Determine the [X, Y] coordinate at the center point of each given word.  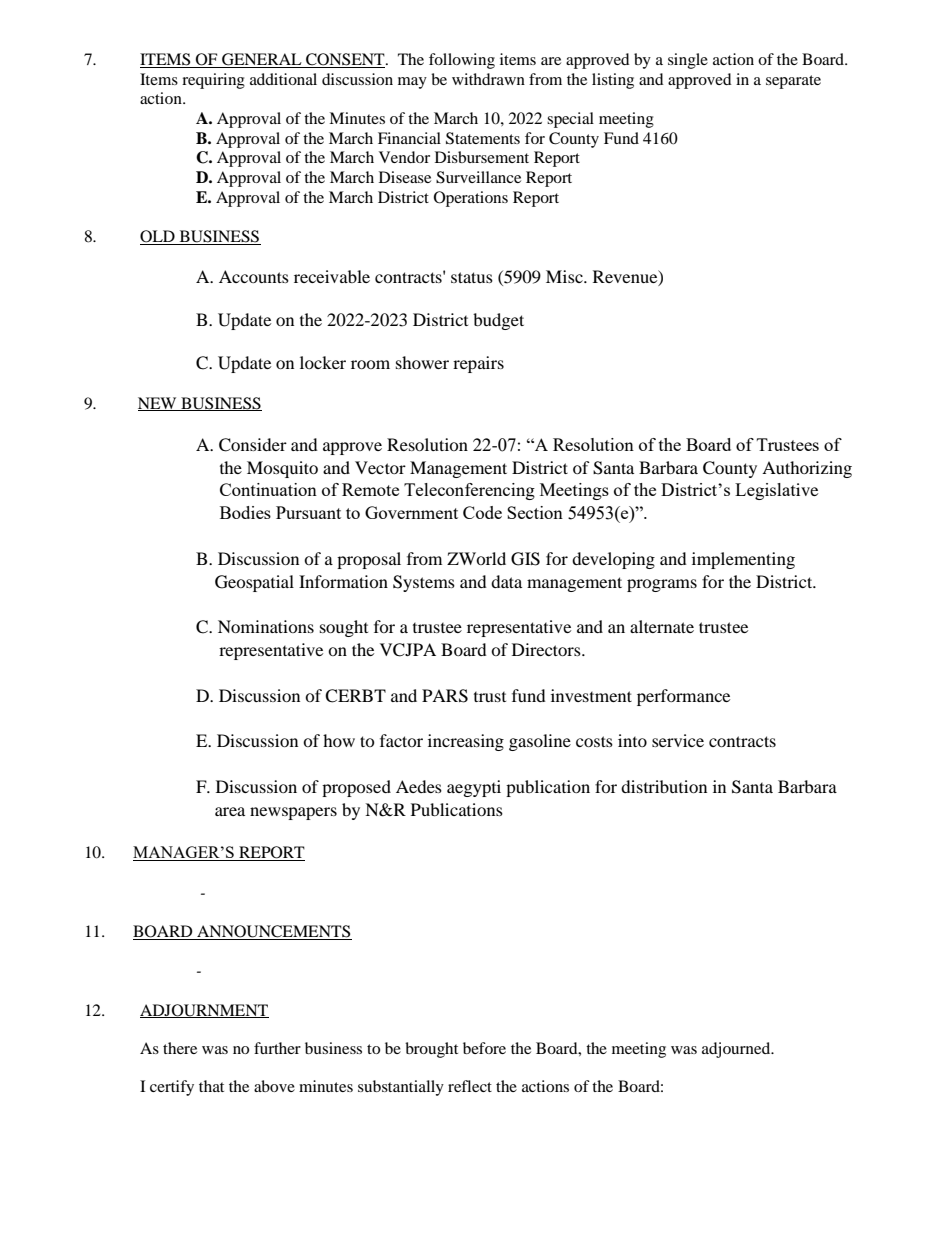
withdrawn [488, 79]
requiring [213, 81]
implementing [743, 560]
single [688, 61]
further [277, 1048]
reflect [470, 1086]
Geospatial [254, 583]
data [506, 581]
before [484, 1048]
